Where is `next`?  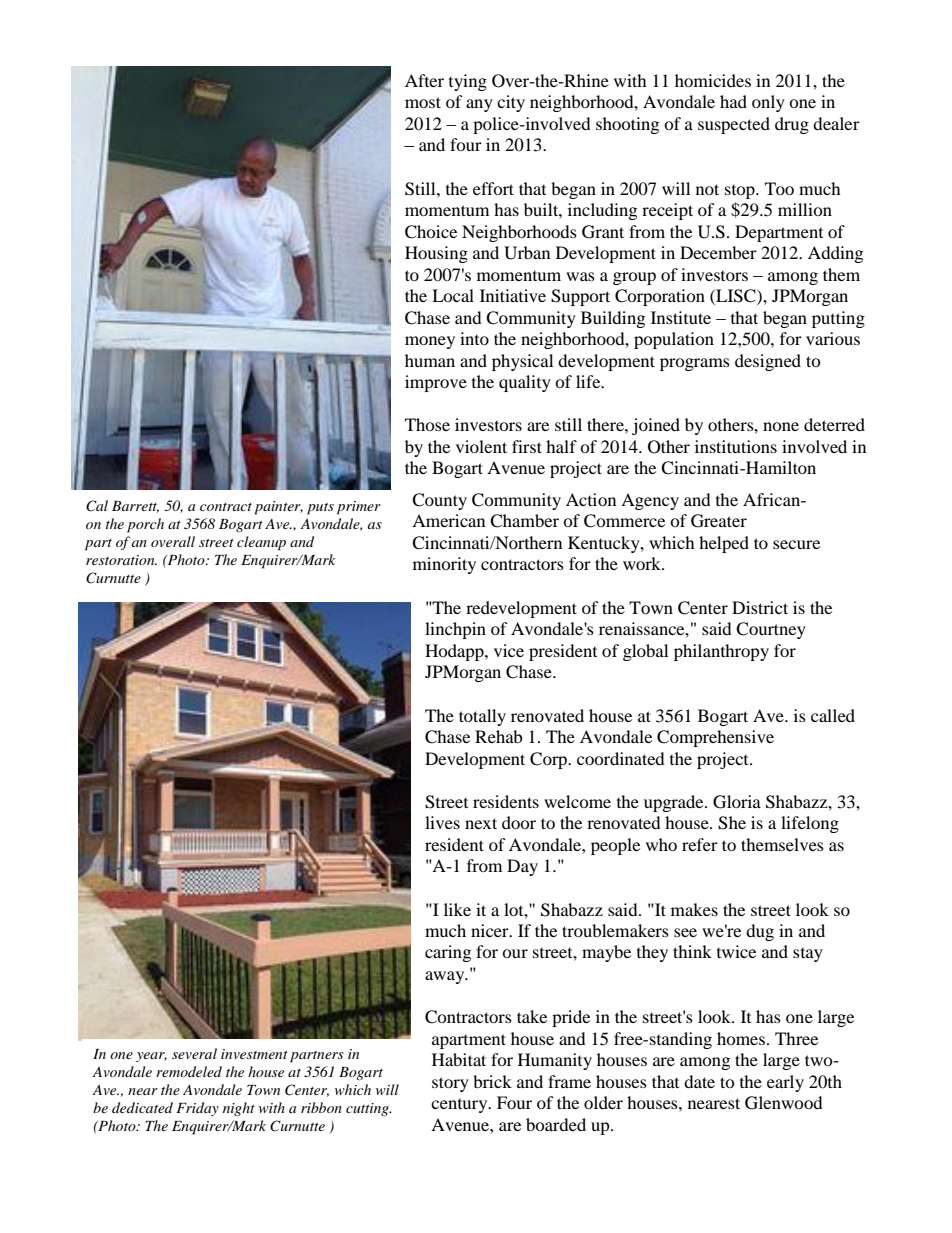 next is located at coordinates (481, 823).
